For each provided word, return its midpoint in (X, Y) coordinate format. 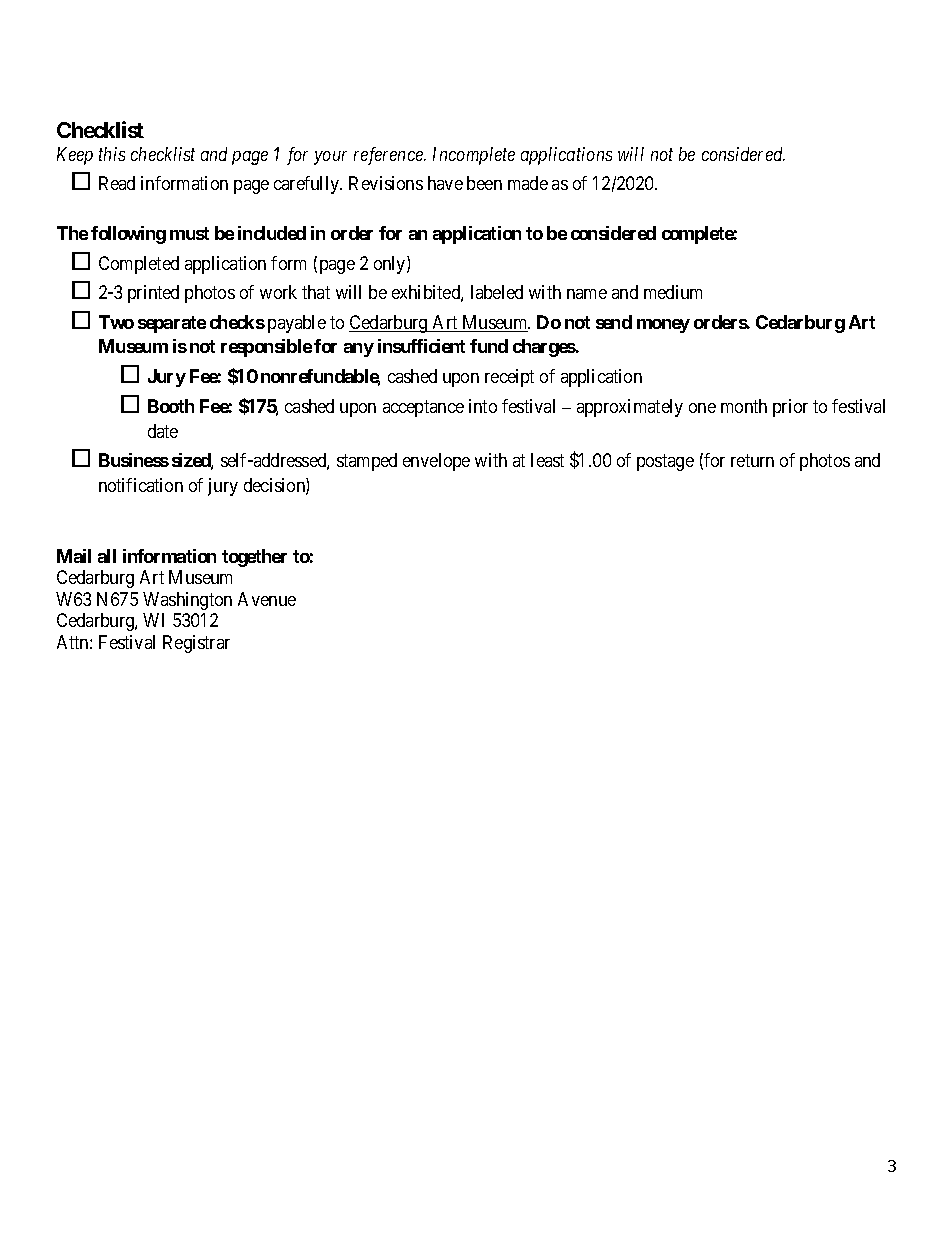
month (744, 406)
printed (153, 294)
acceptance (423, 408)
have (445, 183)
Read (117, 183)
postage (665, 462)
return (752, 460)
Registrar (196, 644)
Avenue (267, 599)
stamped (367, 462)
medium (673, 292)
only (391, 265)
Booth (171, 406)
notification (141, 485)
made (528, 183)
